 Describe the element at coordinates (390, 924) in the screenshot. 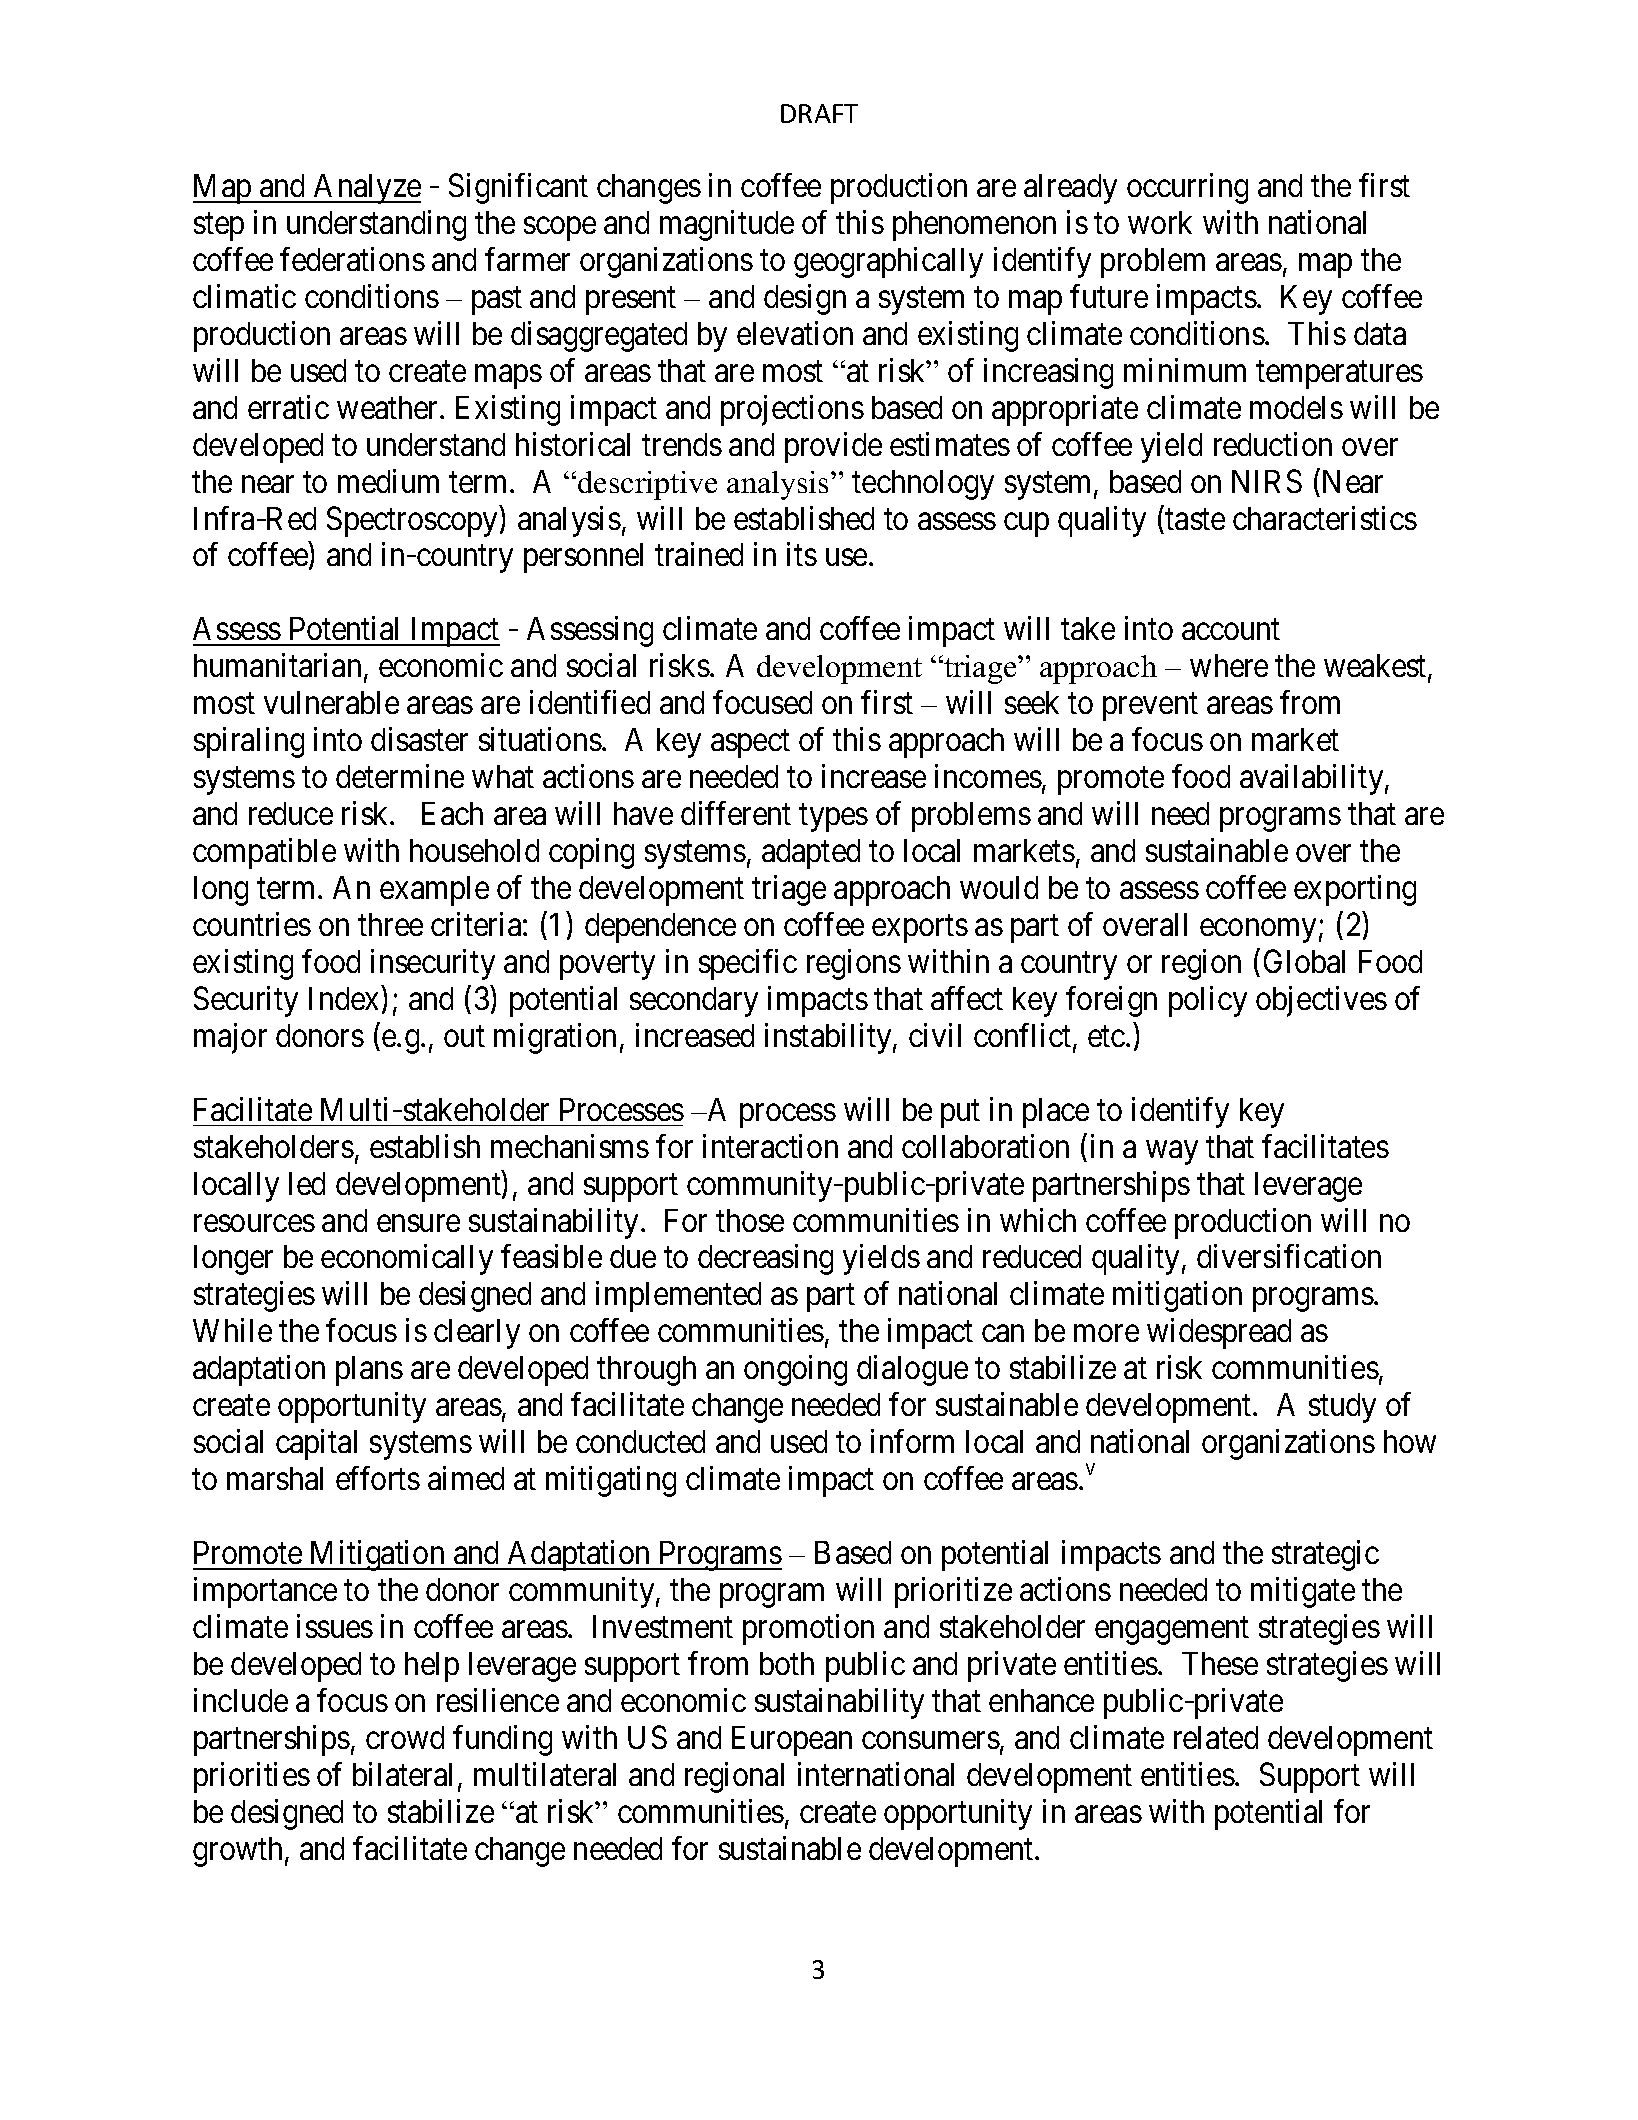

I see `three` at that location.
